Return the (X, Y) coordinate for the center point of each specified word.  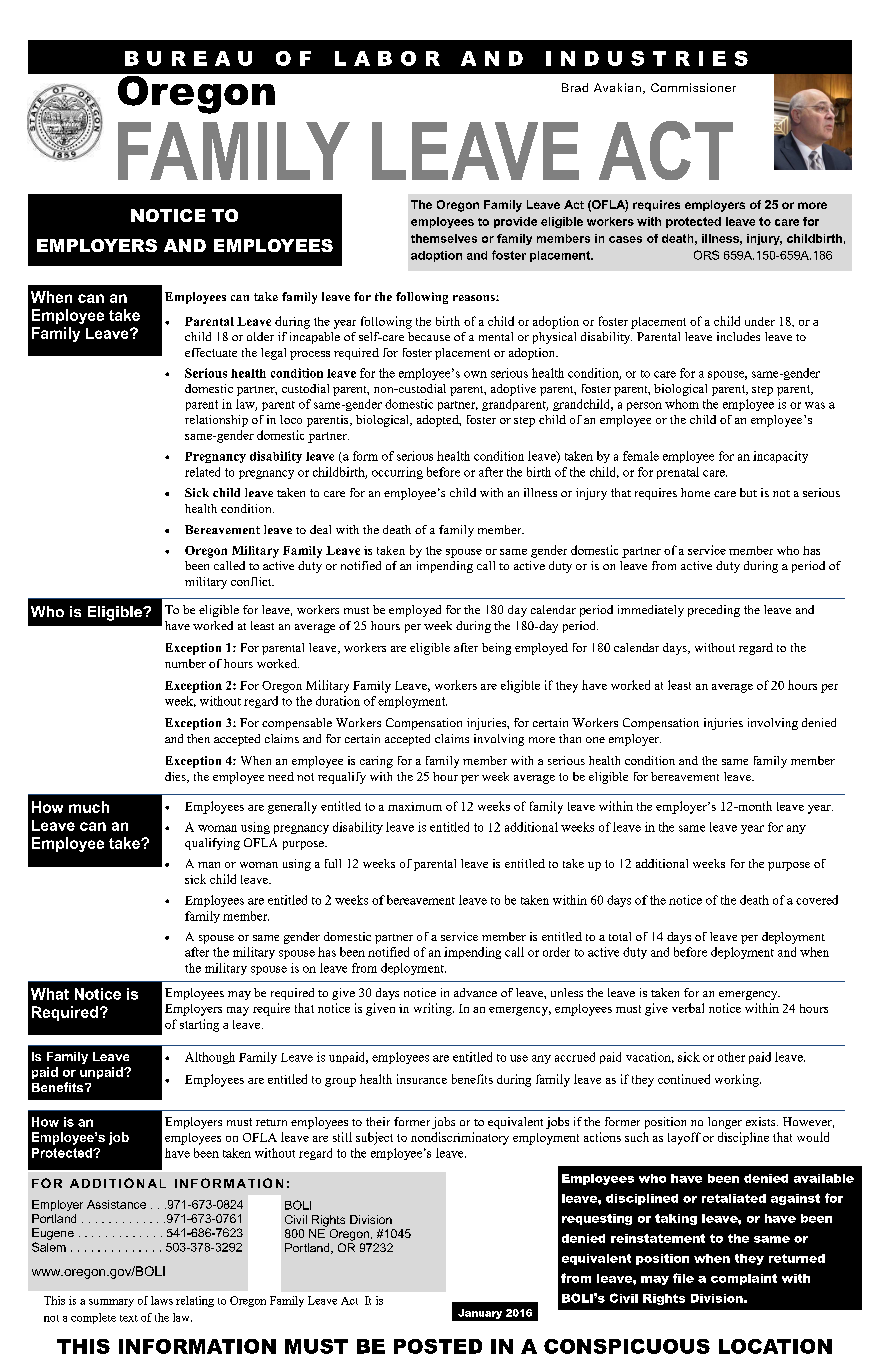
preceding (714, 611)
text (129, 1318)
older (260, 336)
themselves (444, 238)
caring (376, 762)
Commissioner (693, 87)
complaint (744, 1279)
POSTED (438, 1346)
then (198, 738)
